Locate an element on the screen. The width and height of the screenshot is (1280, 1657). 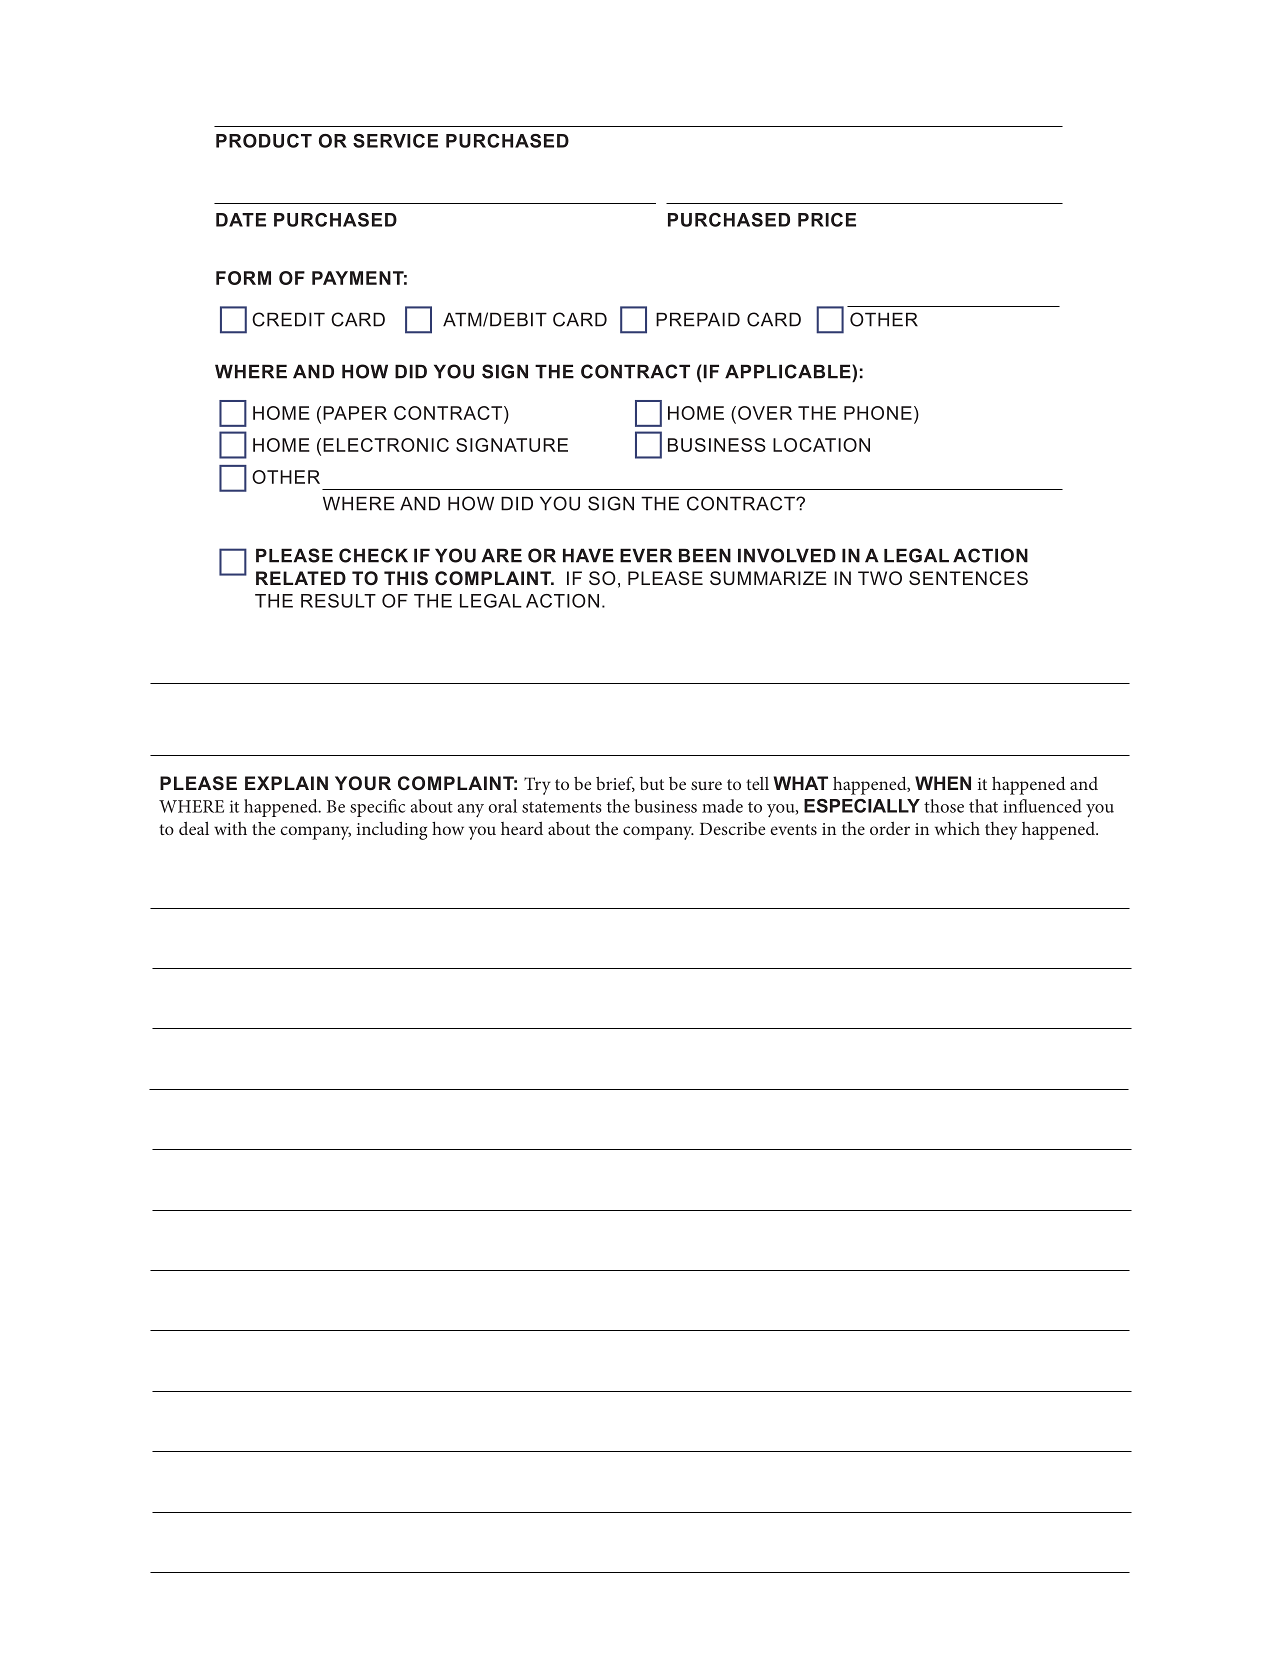
SERVICE is located at coordinates (395, 141).
